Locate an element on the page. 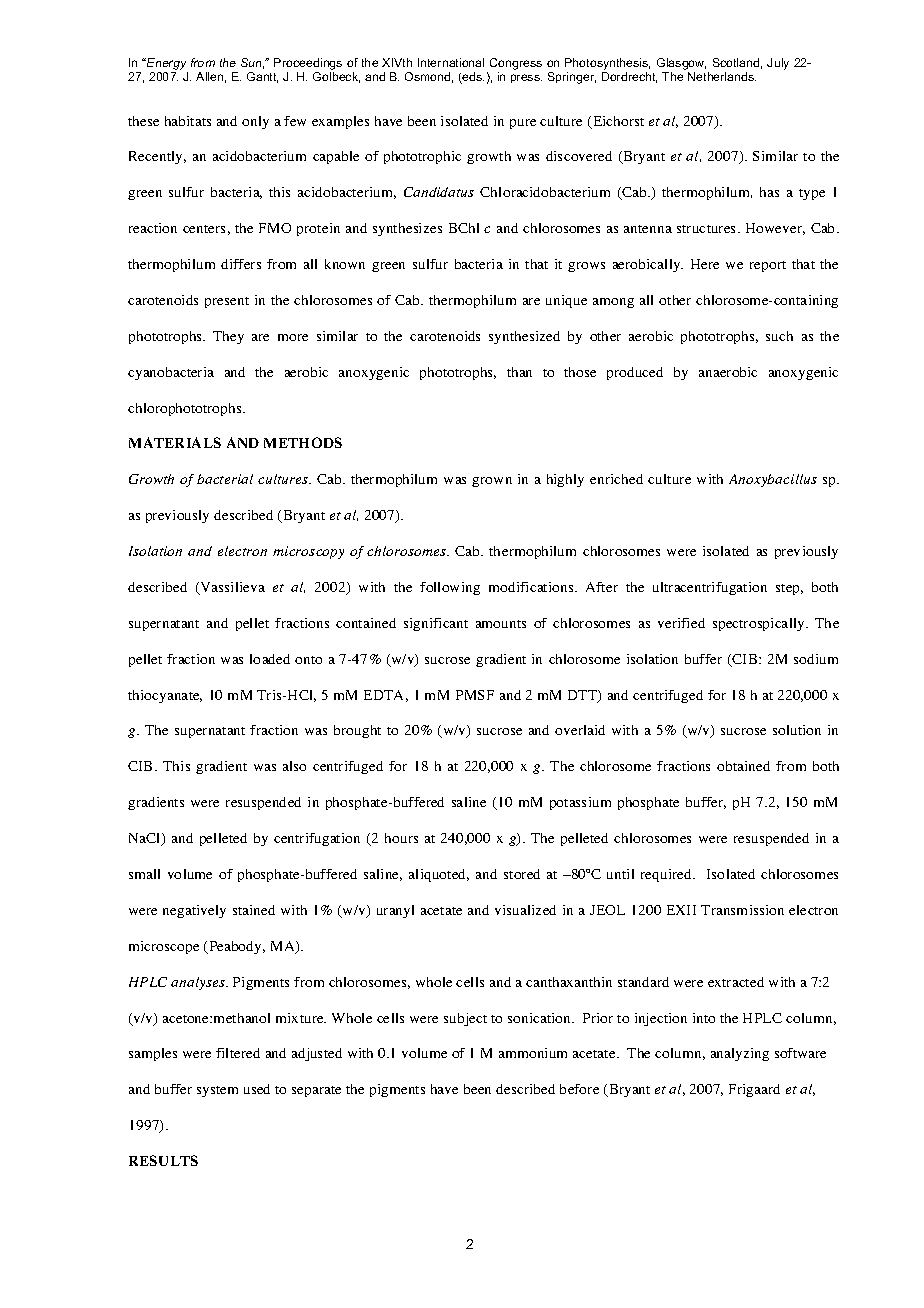  eds is located at coordinates (472, 78).
